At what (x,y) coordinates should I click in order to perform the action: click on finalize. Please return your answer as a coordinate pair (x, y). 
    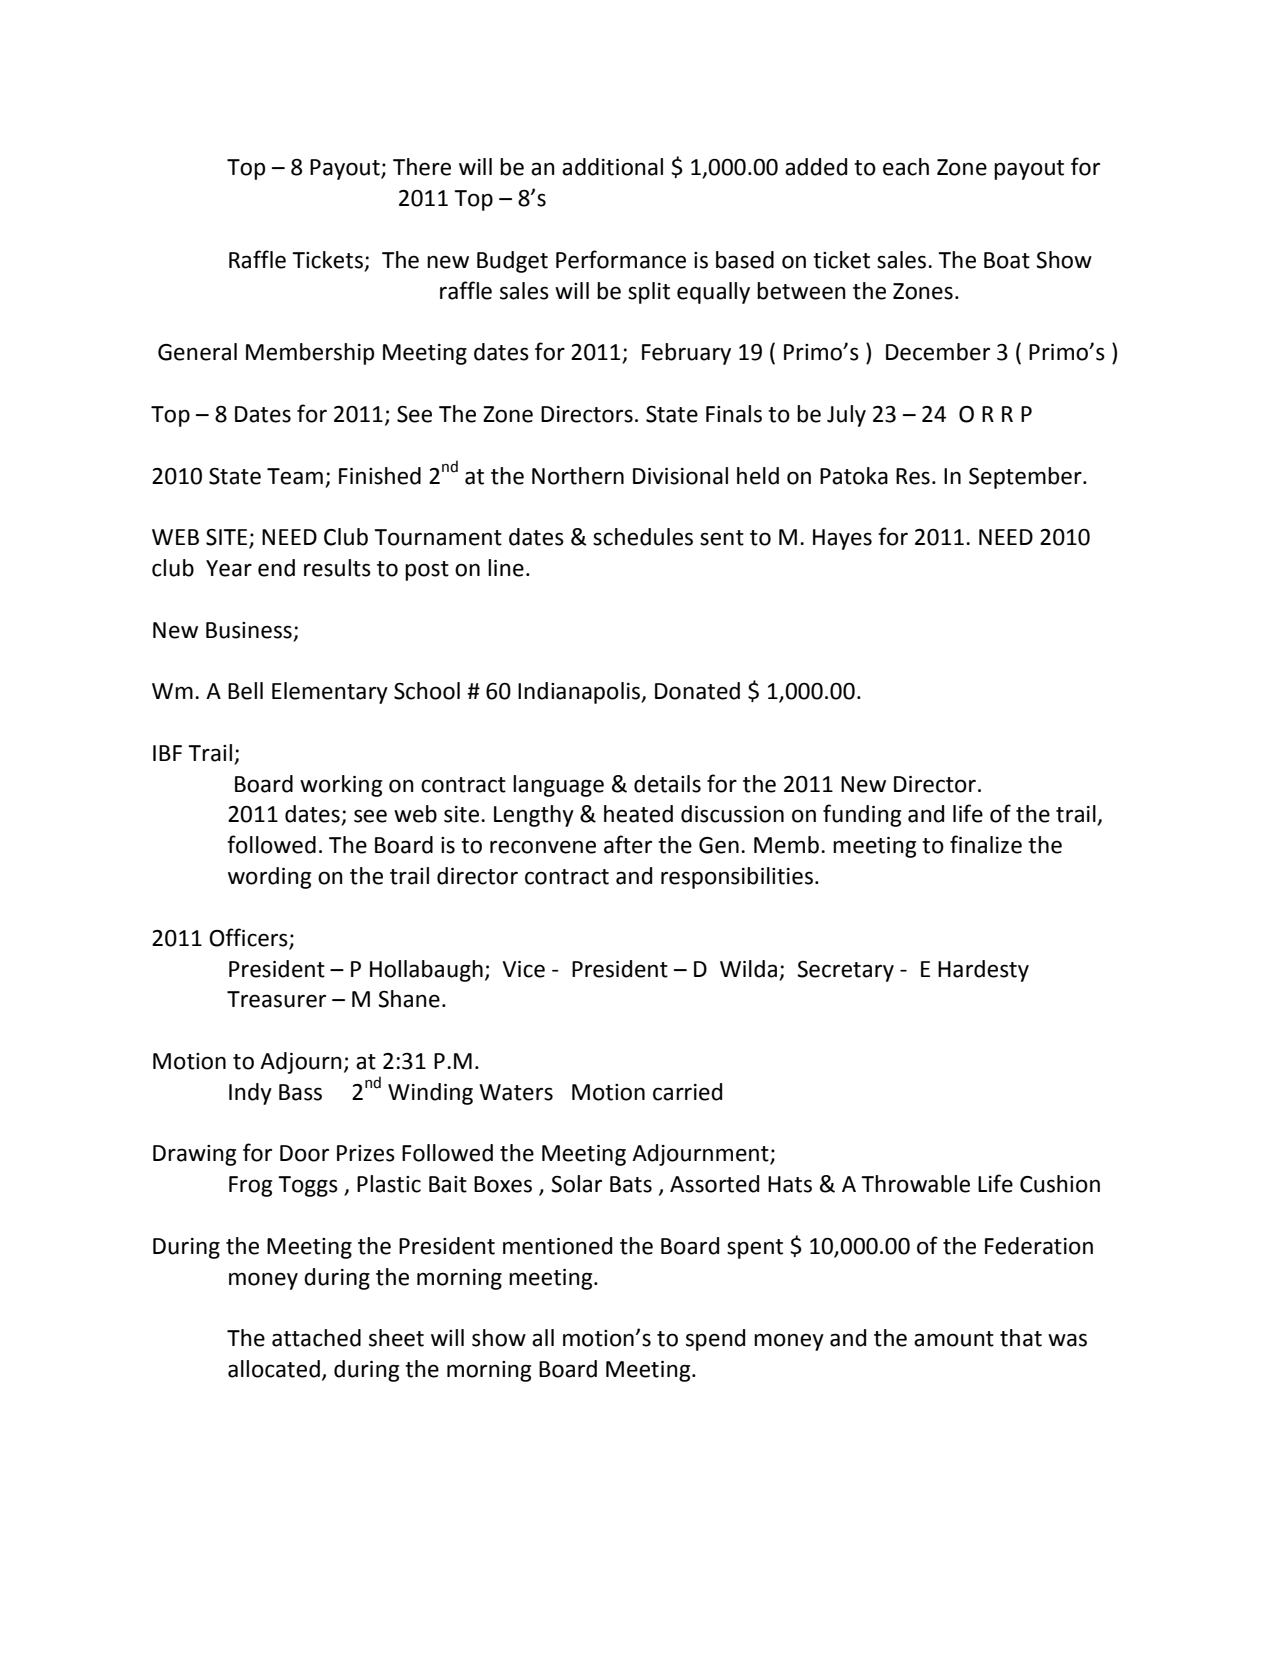
    Looking at the image, I should click on (986, 844).
